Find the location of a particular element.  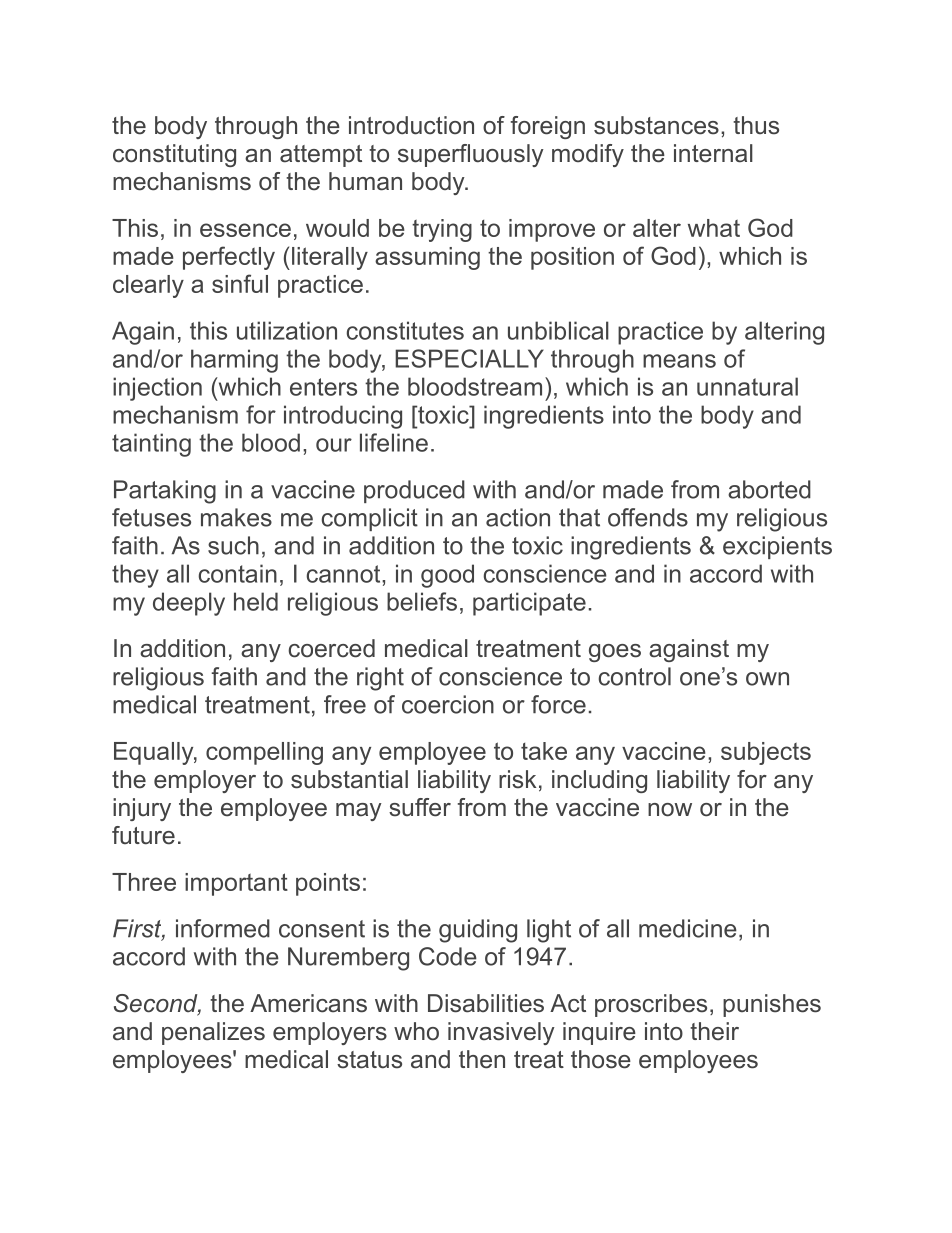

compelling is located at coordinates (264, 753).
